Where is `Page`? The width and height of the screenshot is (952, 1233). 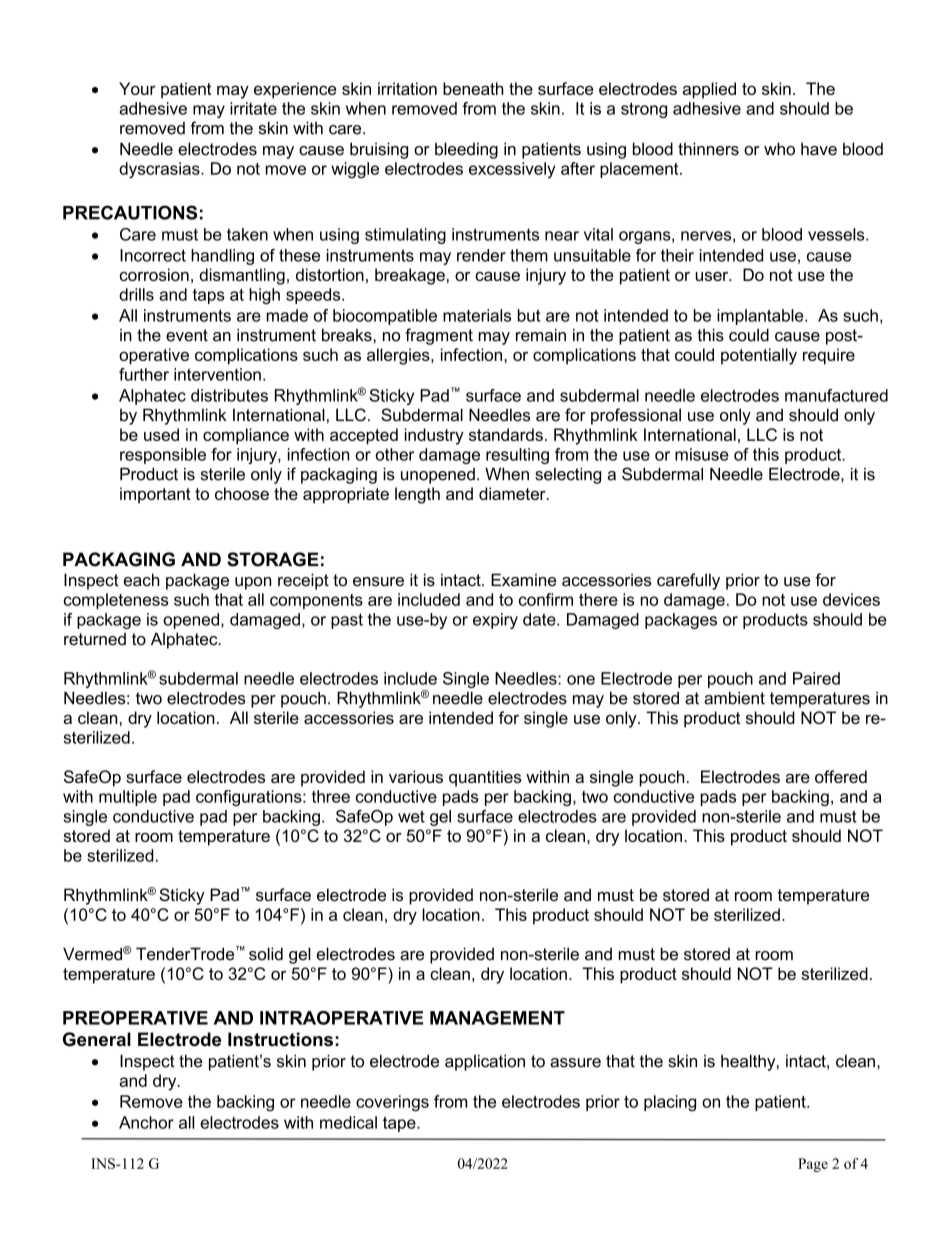
Page is located at coordinates (813, 1165).
